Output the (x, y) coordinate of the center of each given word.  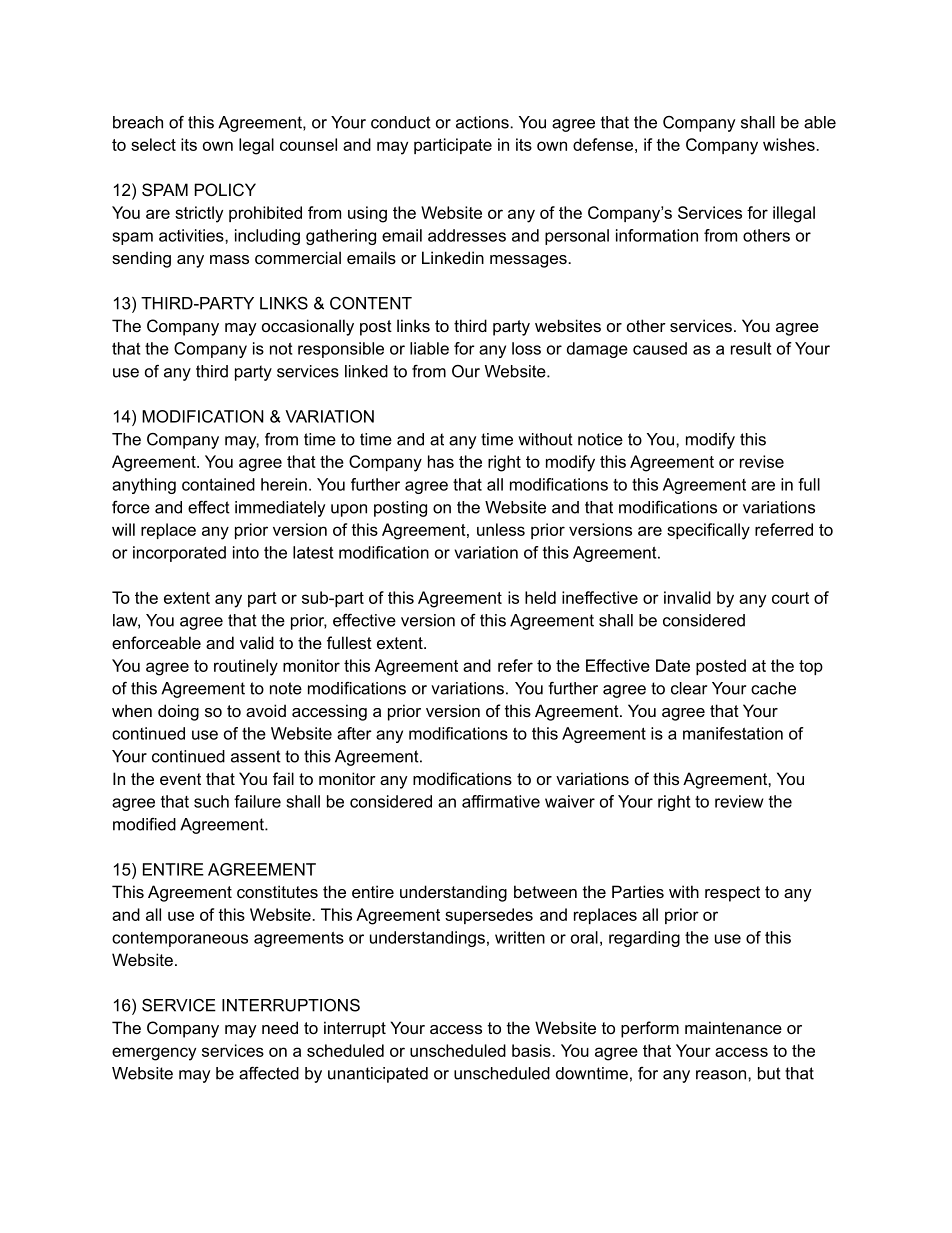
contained (218, 484)
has (441, 461)
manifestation (733, 733)
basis (532, 1050)
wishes (790, 144)
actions (483, 122)
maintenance (733, 1027)
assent (256, 756)
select (153, 144)
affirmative (501, 801)
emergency (154, 1054)
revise (762, 461)
